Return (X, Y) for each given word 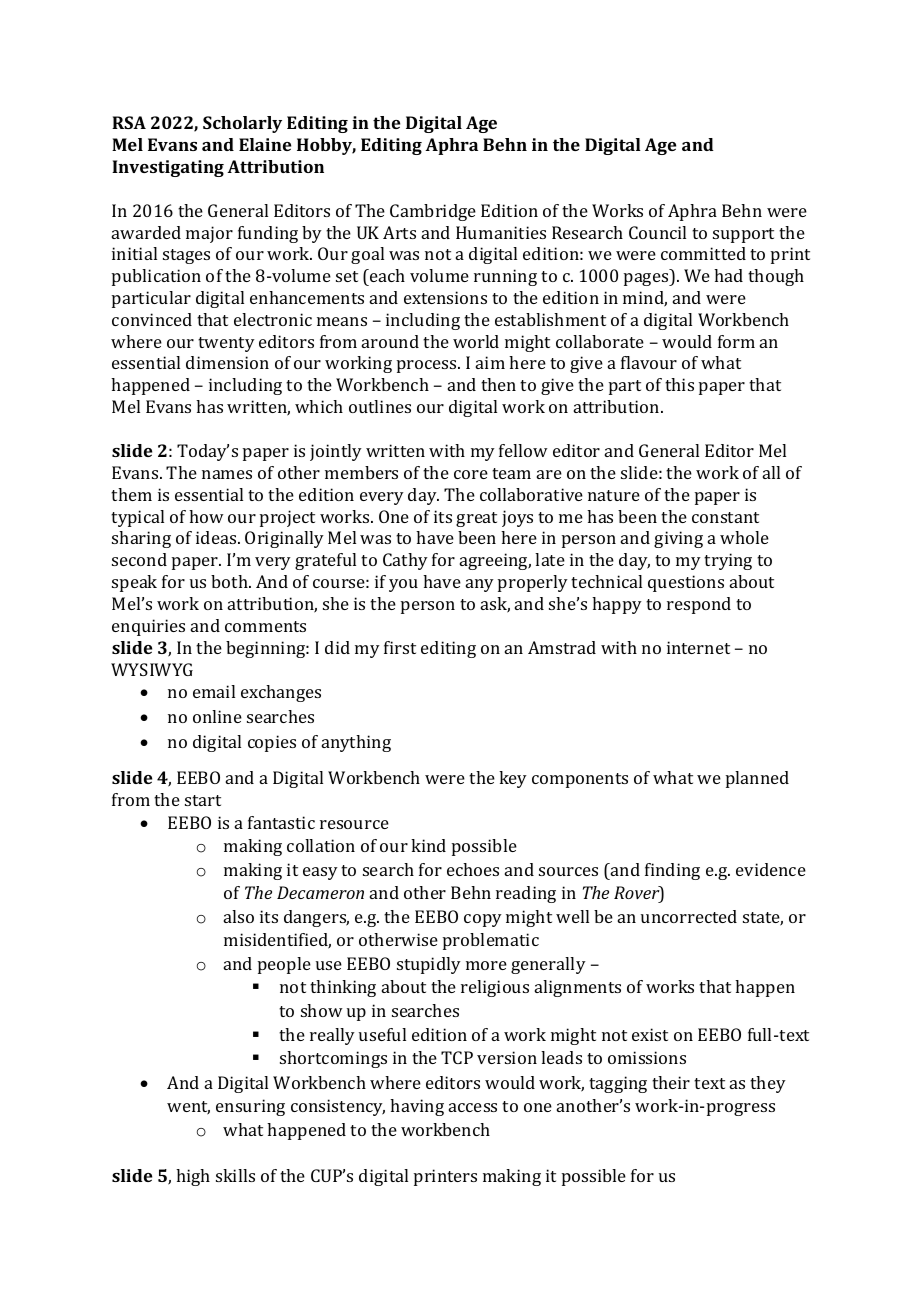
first (400, 647)
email (214, 691)
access (473, 1107)
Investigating (168, 168)
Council (657, 232)
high (193, 1177)
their (671, 1082)
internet (698, 647)
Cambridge (433, 212)
